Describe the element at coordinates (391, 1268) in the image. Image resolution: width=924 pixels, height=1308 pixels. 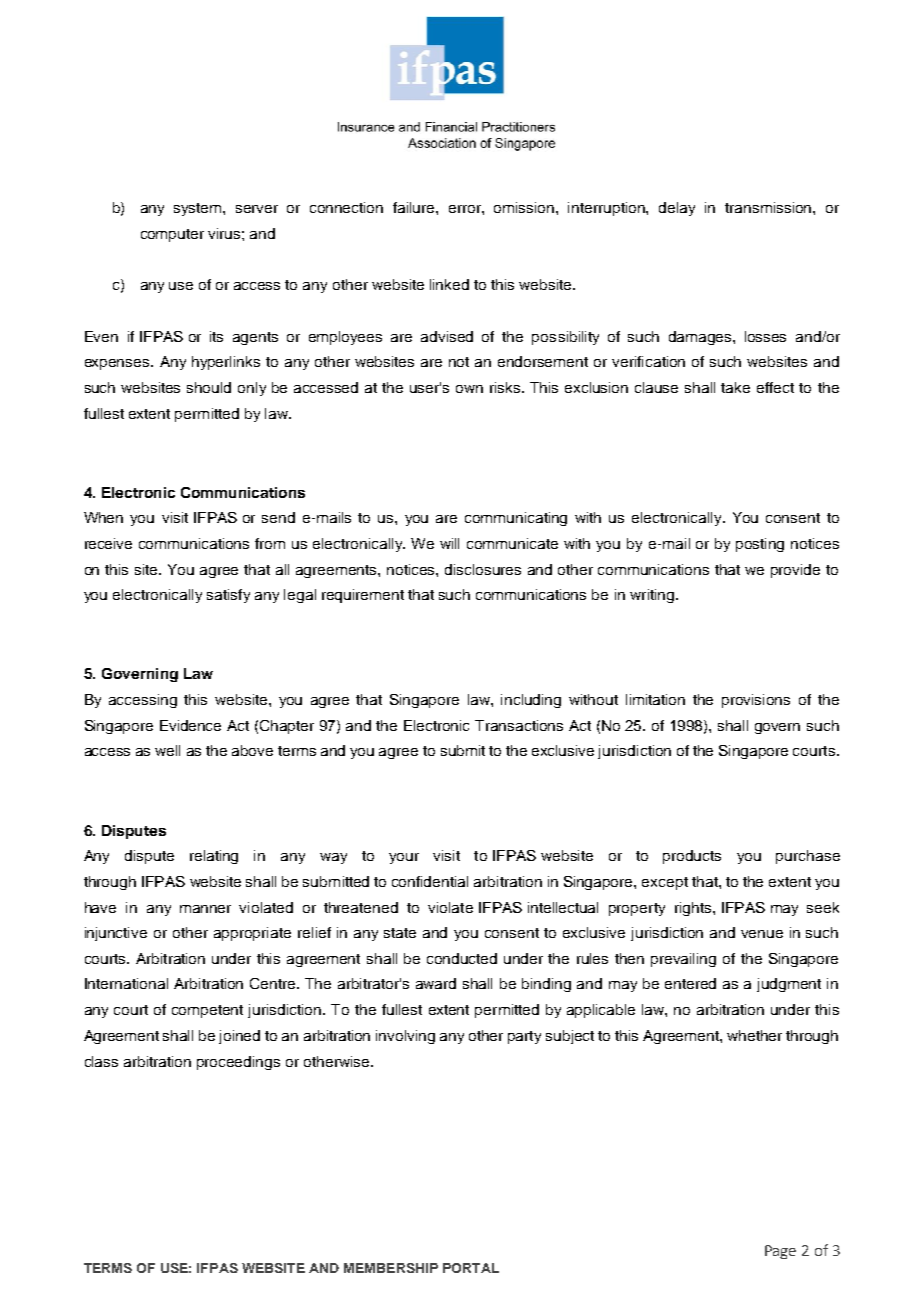
I see `MEMBERSHIP` at that location.
